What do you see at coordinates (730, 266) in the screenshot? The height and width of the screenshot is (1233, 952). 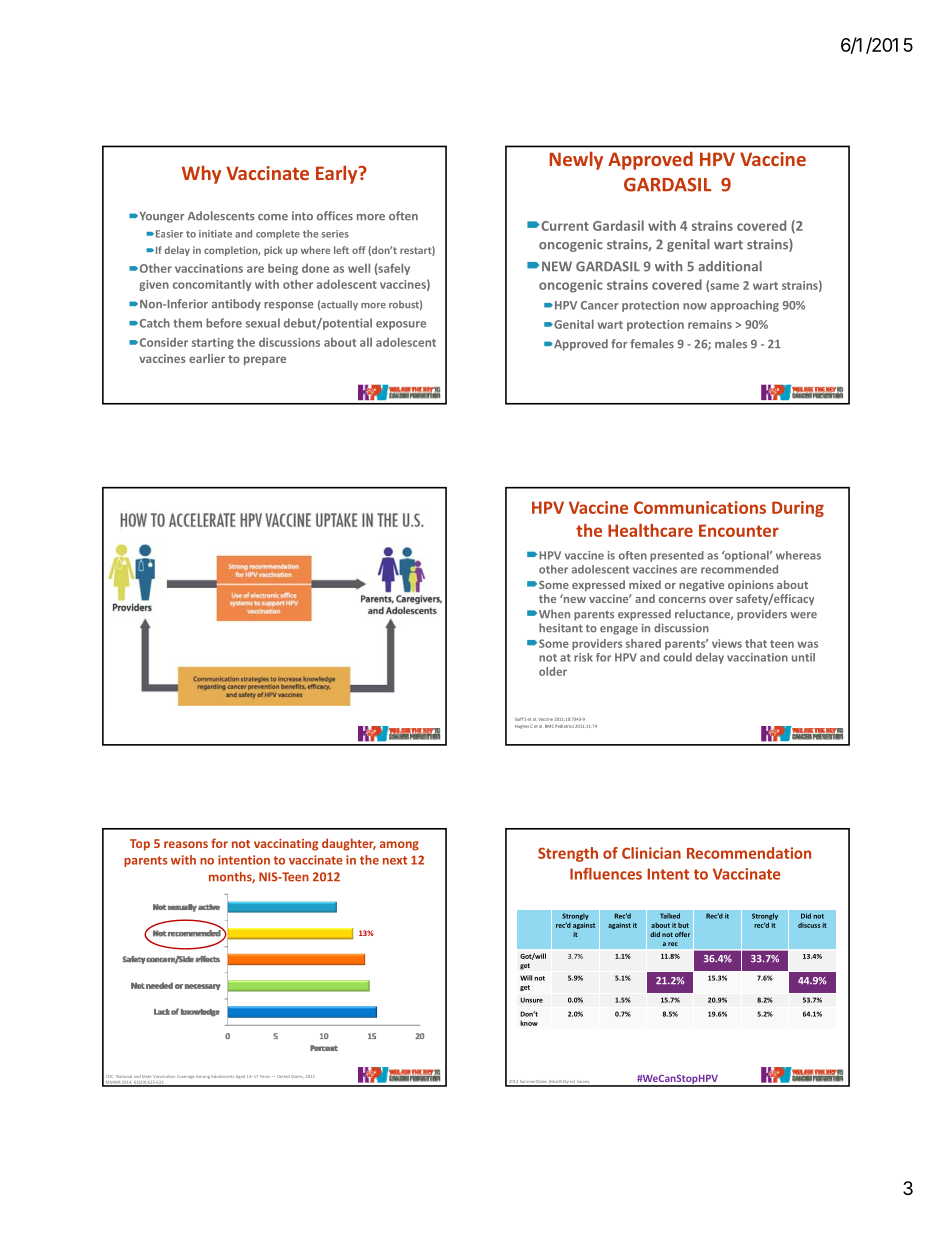 I see `additional` at bounding box center [730, 266].
